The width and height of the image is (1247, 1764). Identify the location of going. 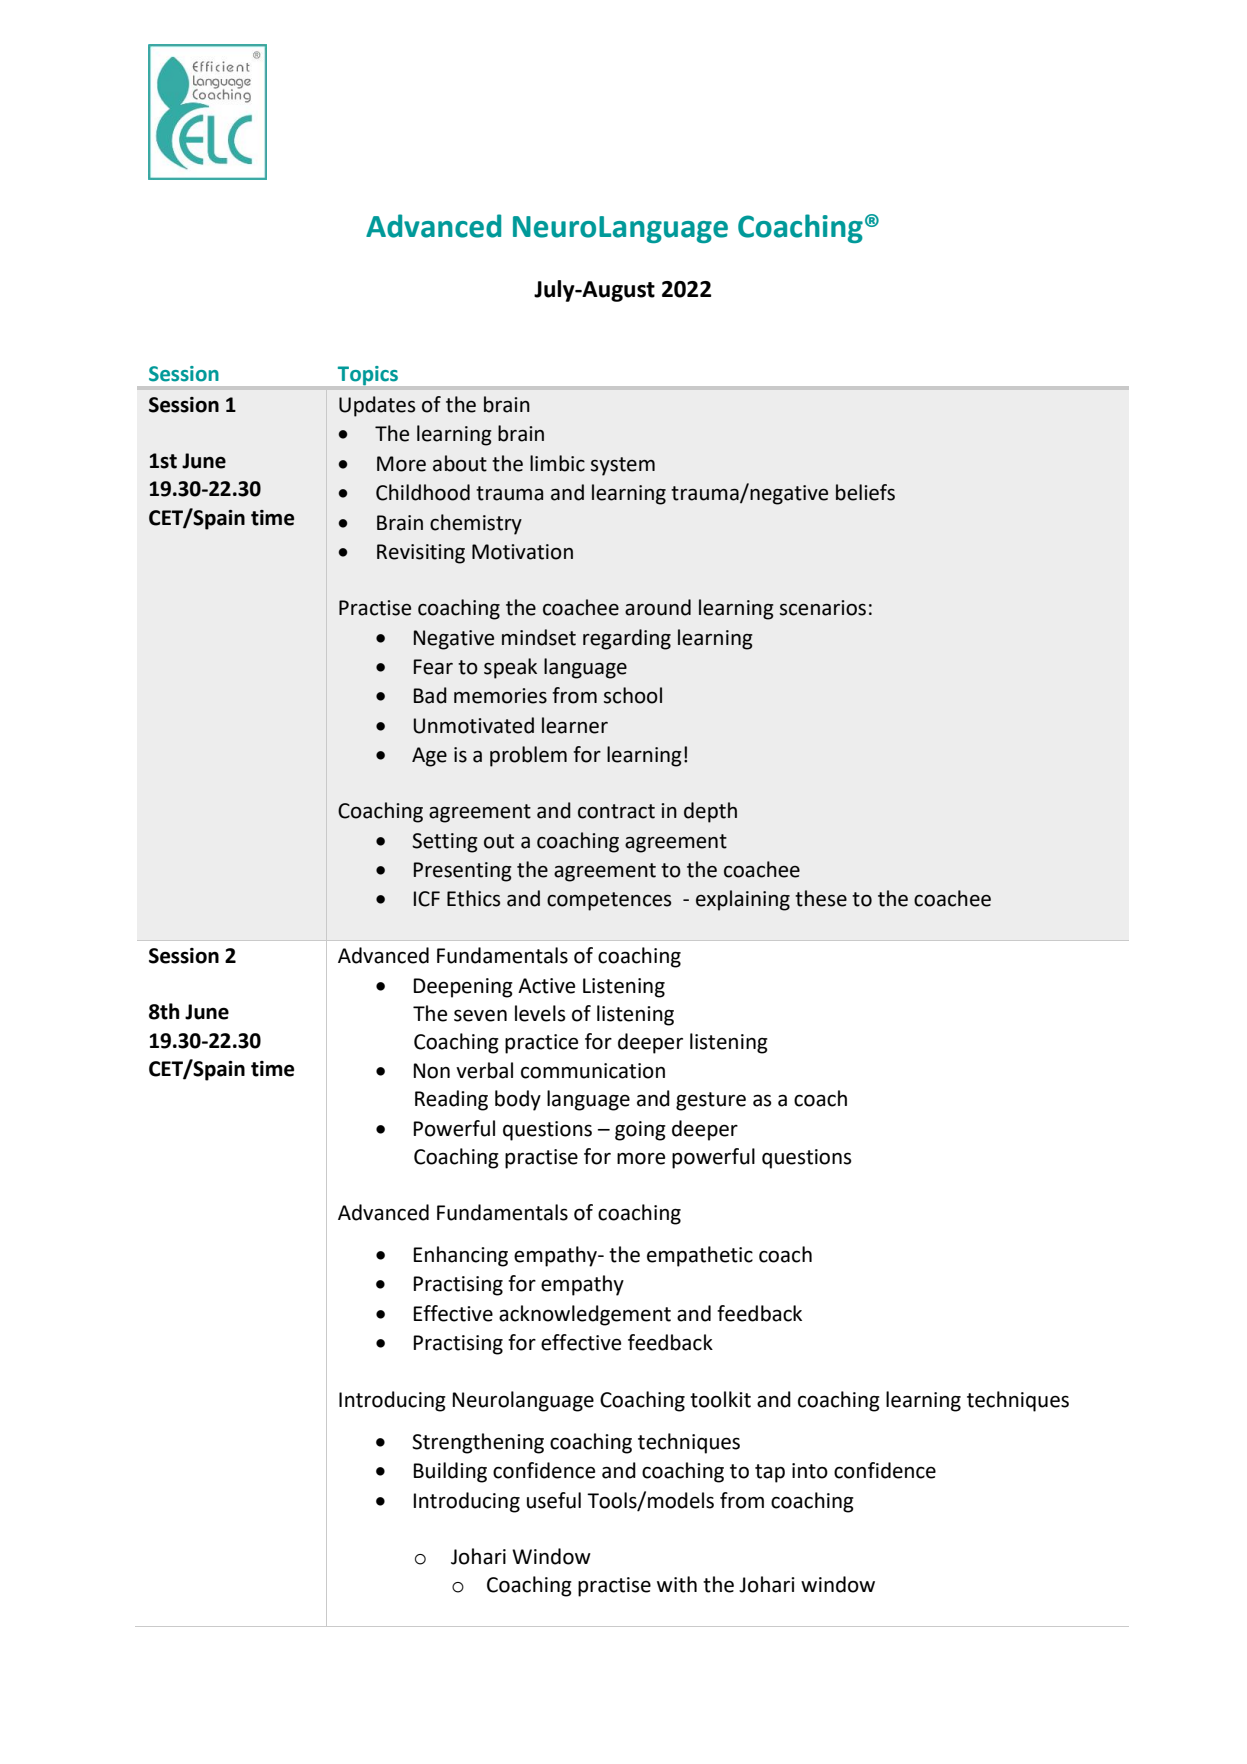
(640, 1131).
